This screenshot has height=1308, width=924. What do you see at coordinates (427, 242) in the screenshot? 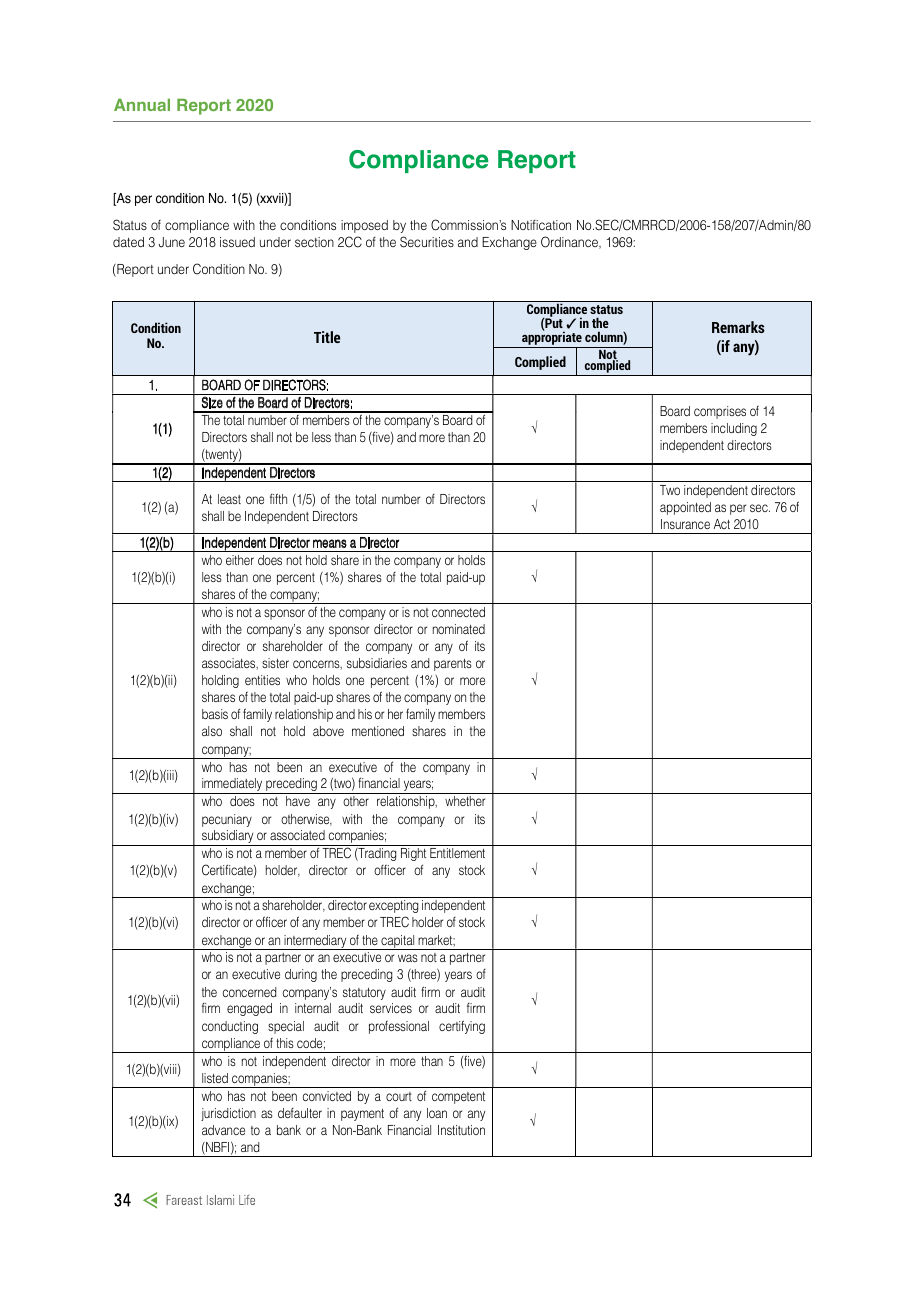
I see `Securities` at bounding box center [427, 242].
